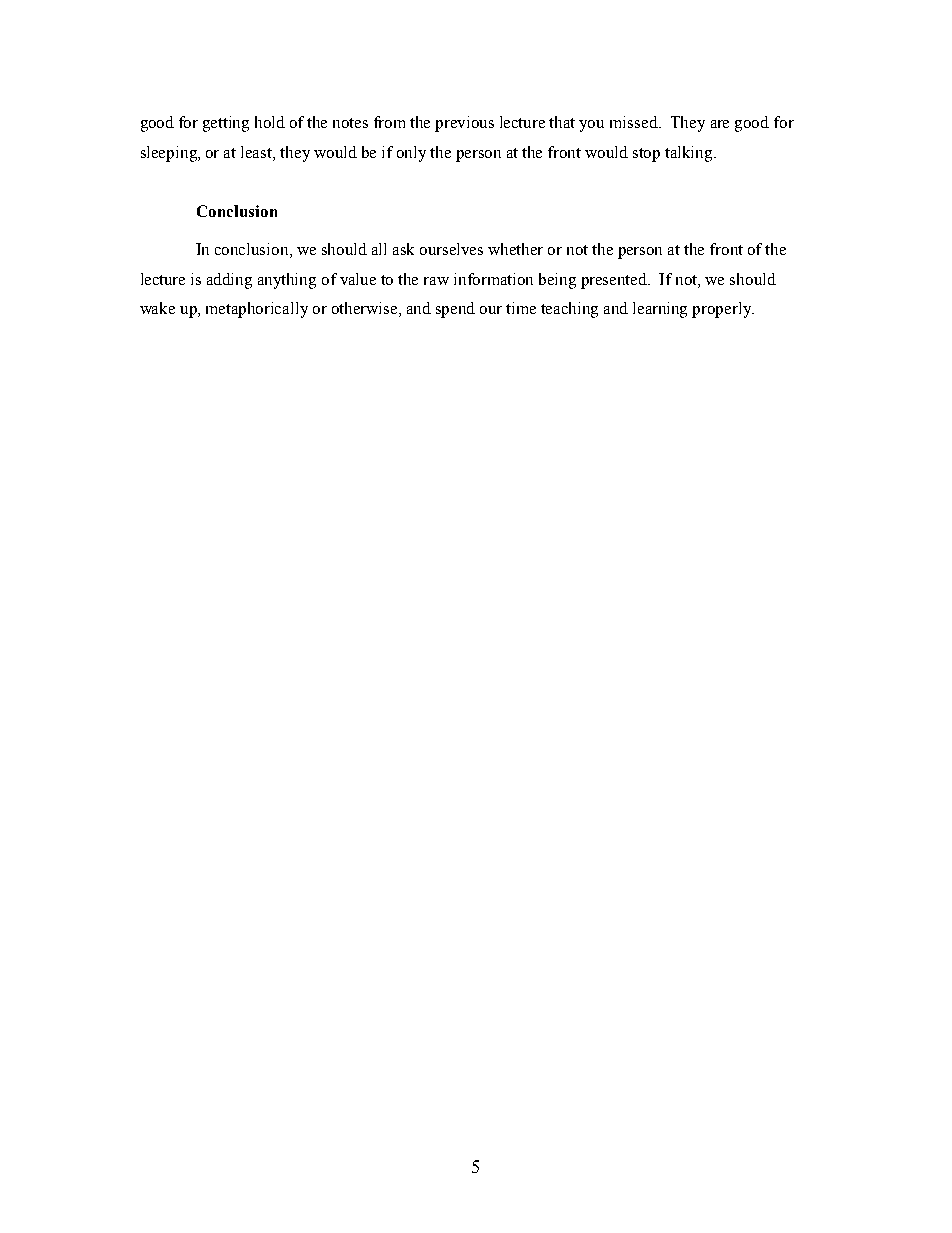 The height and width of the screenshot is (1233, 952). What do you see at coordinates (635, 122) in the screenshot?
I see `missed` at bounding box center [635, 122].
